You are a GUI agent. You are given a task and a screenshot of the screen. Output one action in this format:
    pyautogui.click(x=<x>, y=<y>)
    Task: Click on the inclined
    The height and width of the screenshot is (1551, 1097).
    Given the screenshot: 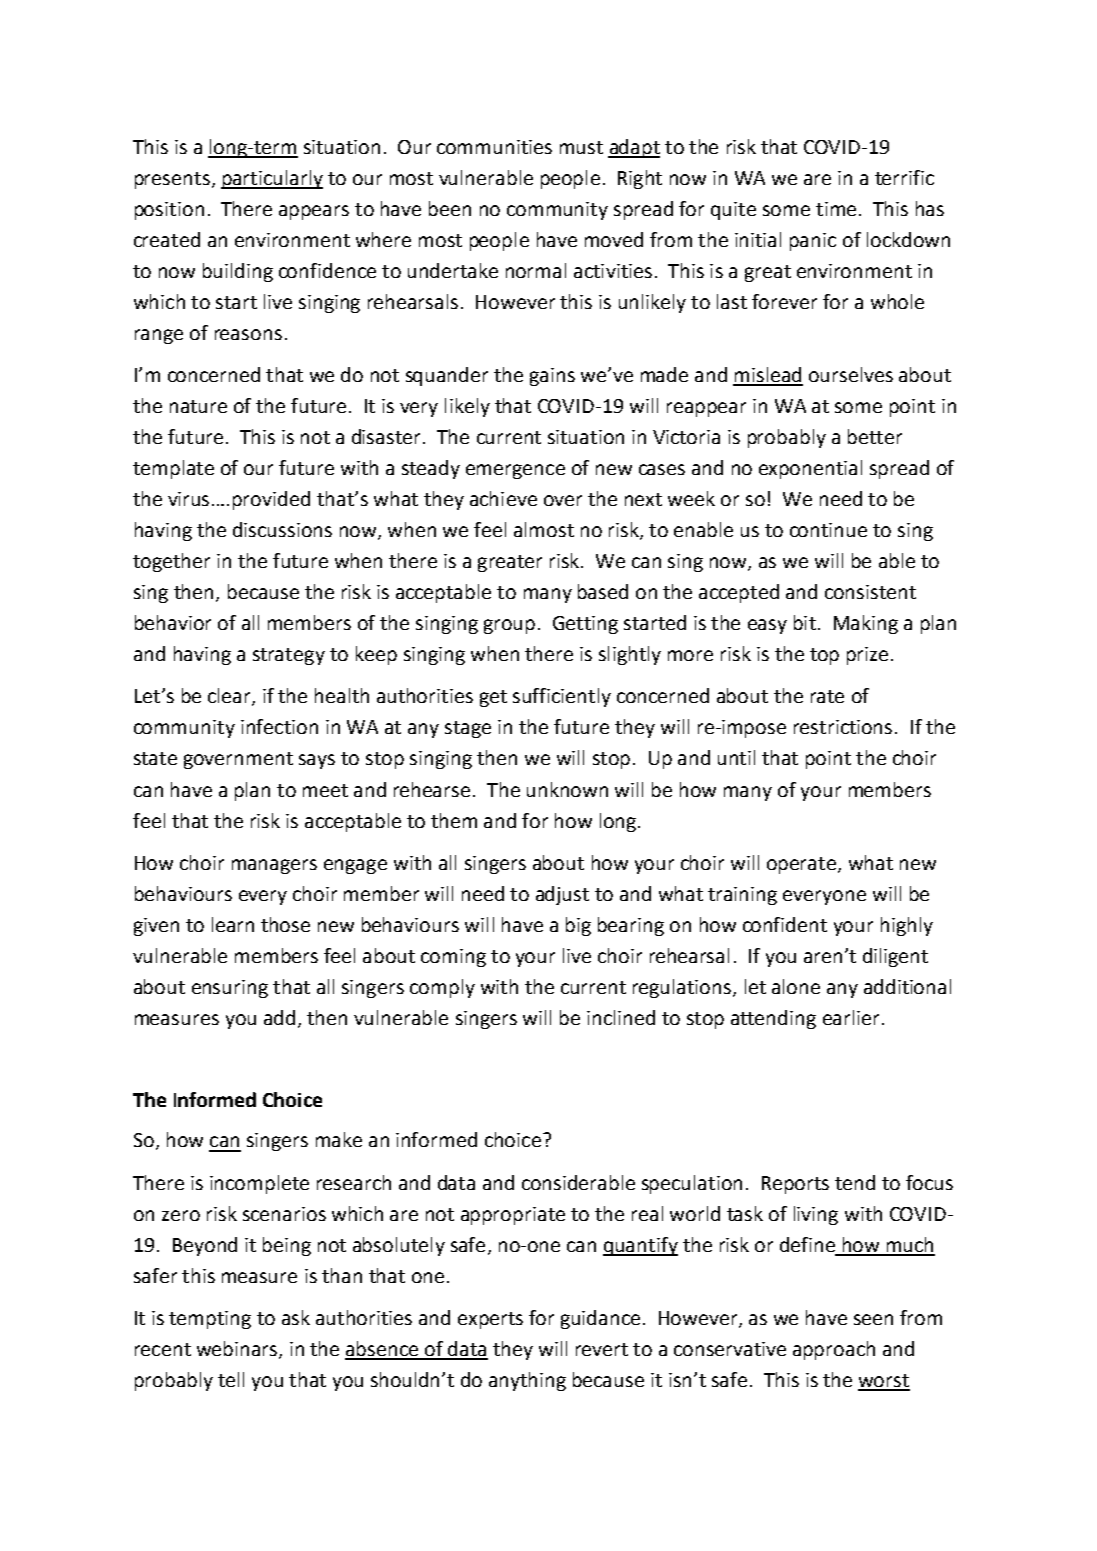 What is the action you would take?
    pyautogui.click(x=621, y=1017)
